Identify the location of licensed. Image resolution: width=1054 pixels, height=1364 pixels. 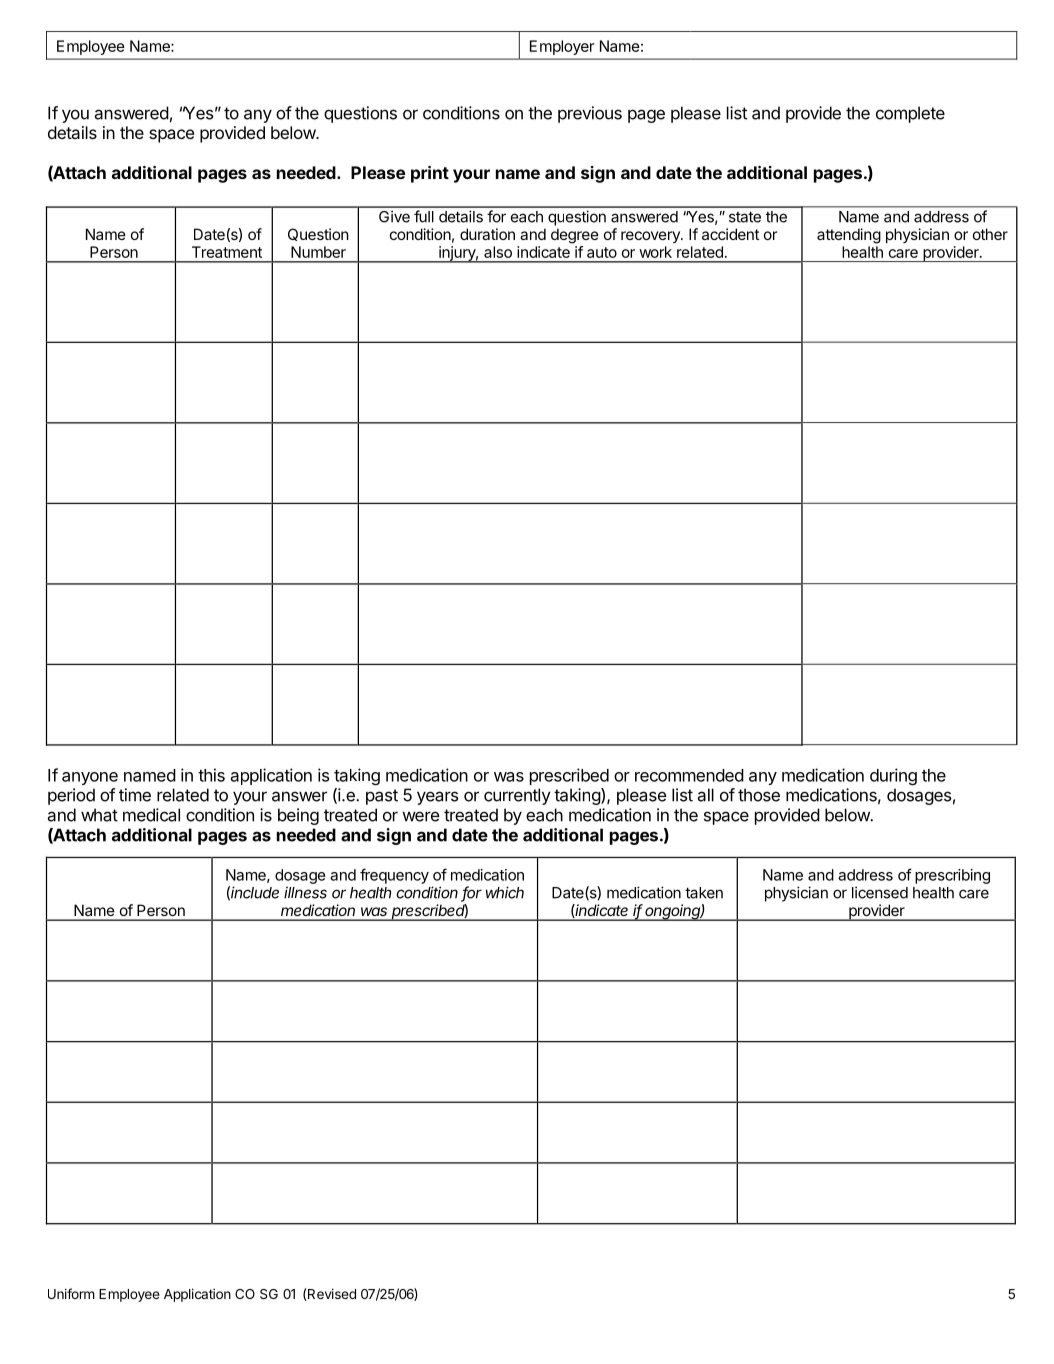
(880, 892).
